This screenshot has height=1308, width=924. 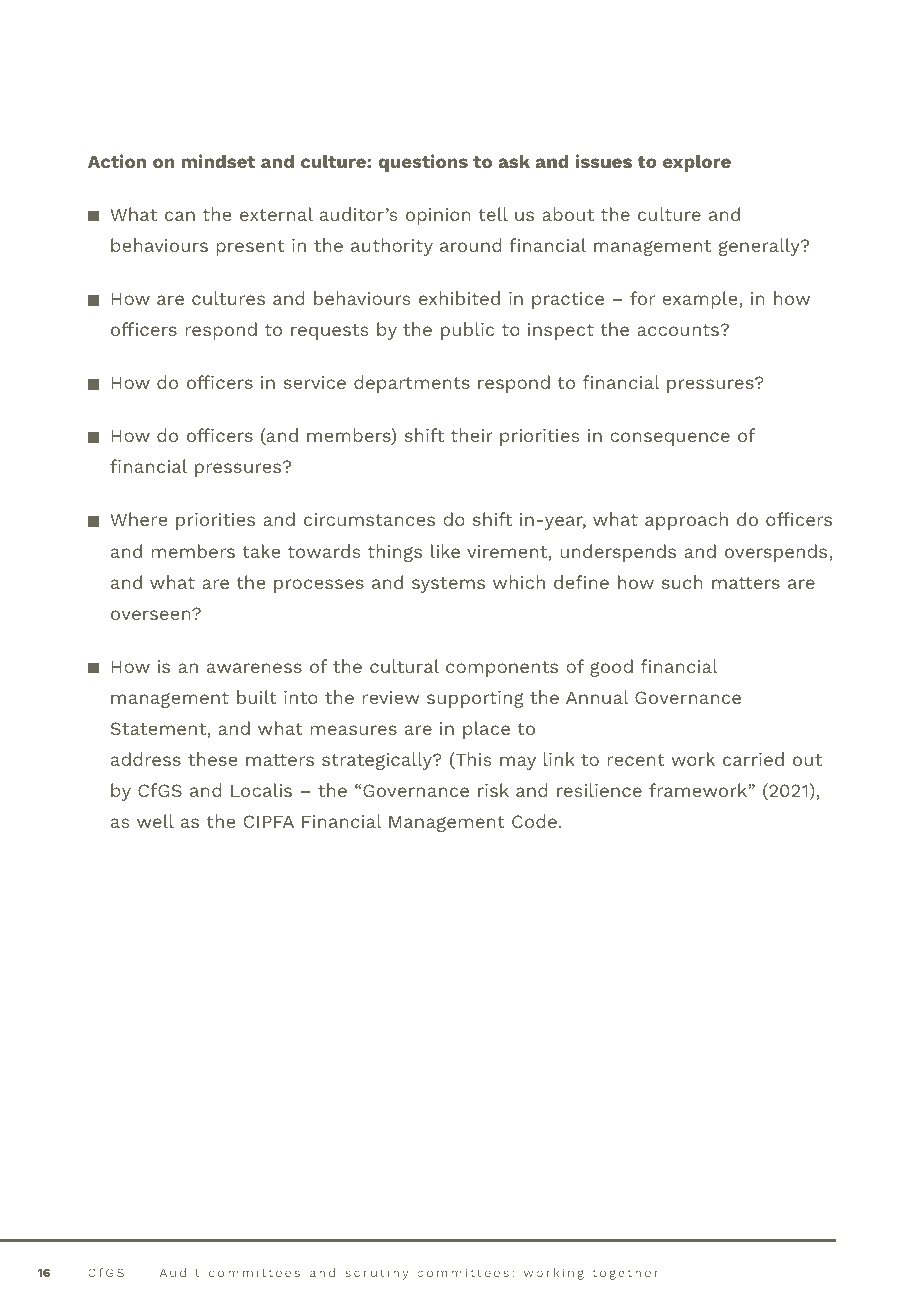 I want to click on opinion, so click(x=438, y=216).
